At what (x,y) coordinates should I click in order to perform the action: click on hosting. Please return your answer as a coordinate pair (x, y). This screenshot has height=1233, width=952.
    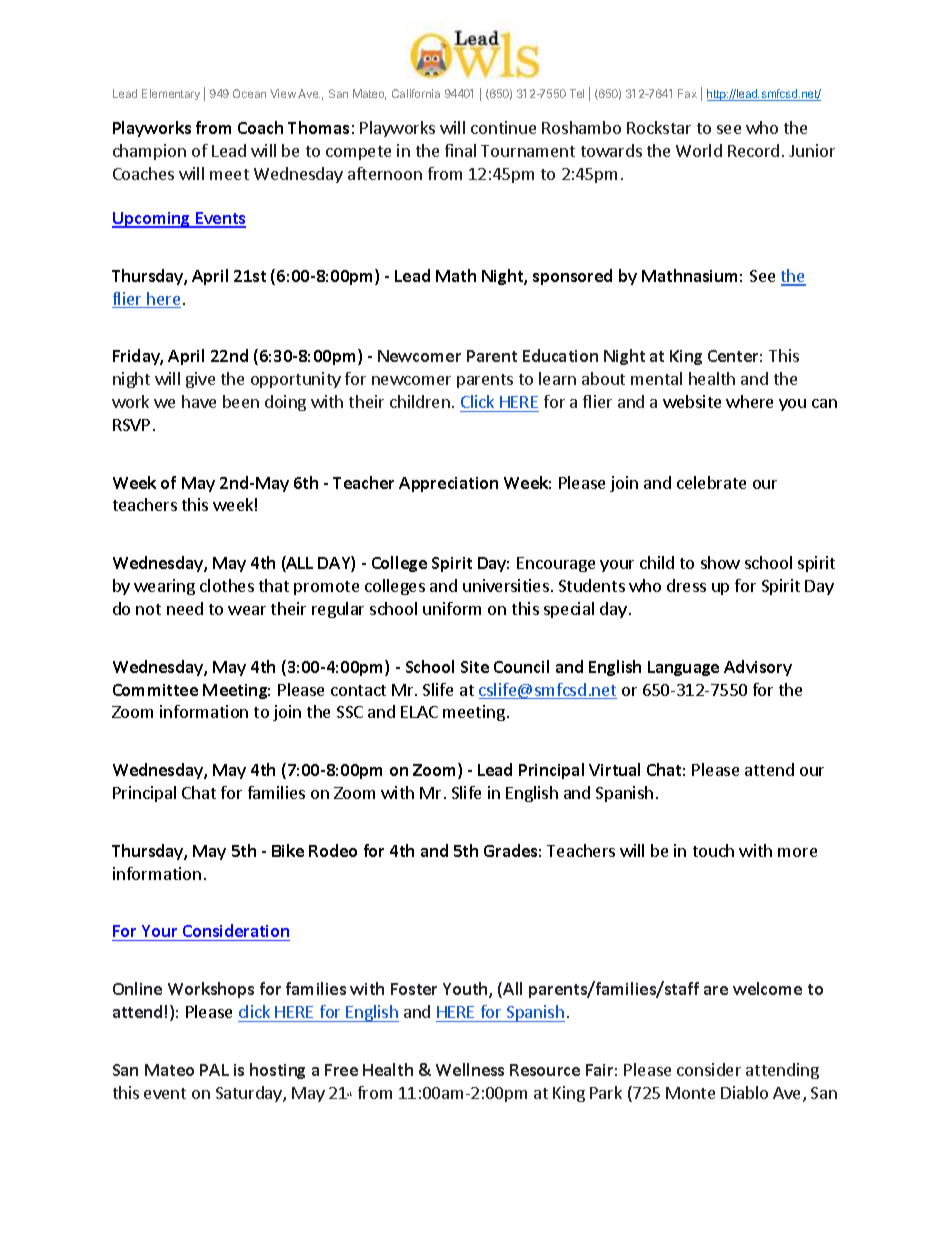
    Looking at the image, I should click on (277, 1071).
